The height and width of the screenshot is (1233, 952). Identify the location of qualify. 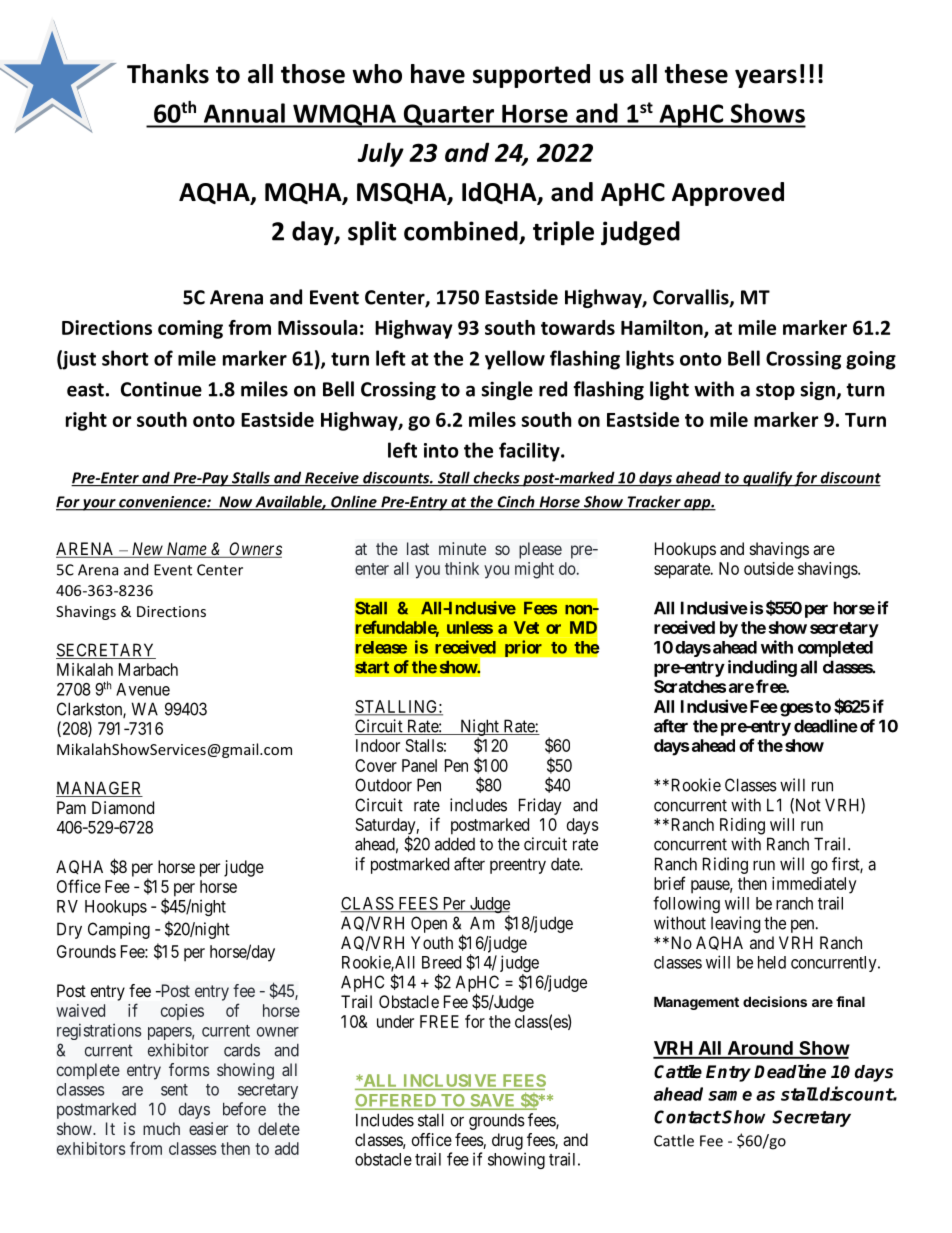
(767, 479).
